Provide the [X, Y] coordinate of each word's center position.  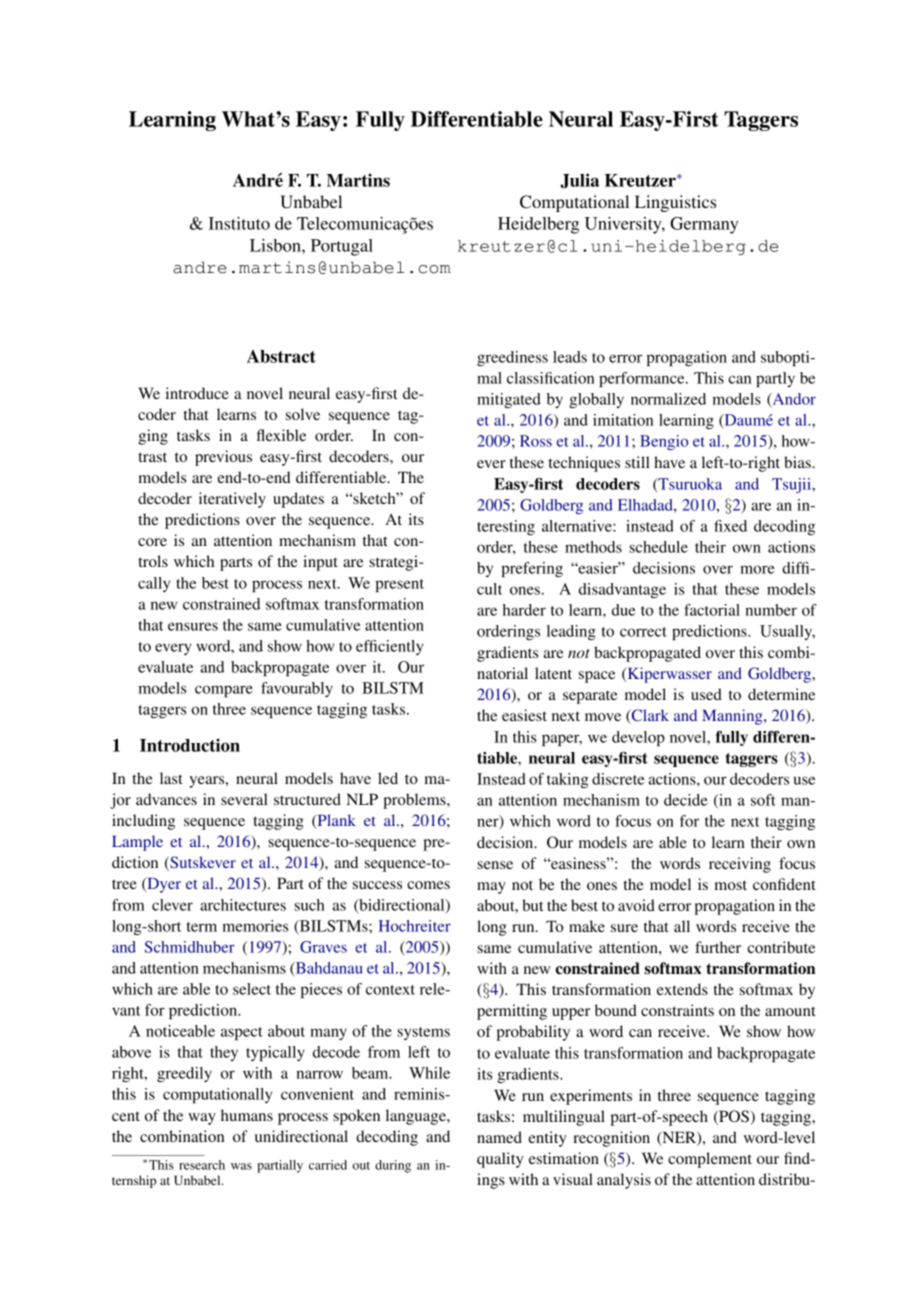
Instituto [239, 223]
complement [710, 1160]
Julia [579, 181]
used [706, 694]
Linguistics [675, 203]
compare [224, 691]
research [202, 1165]
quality [500, 1160]
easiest [524, 715]
